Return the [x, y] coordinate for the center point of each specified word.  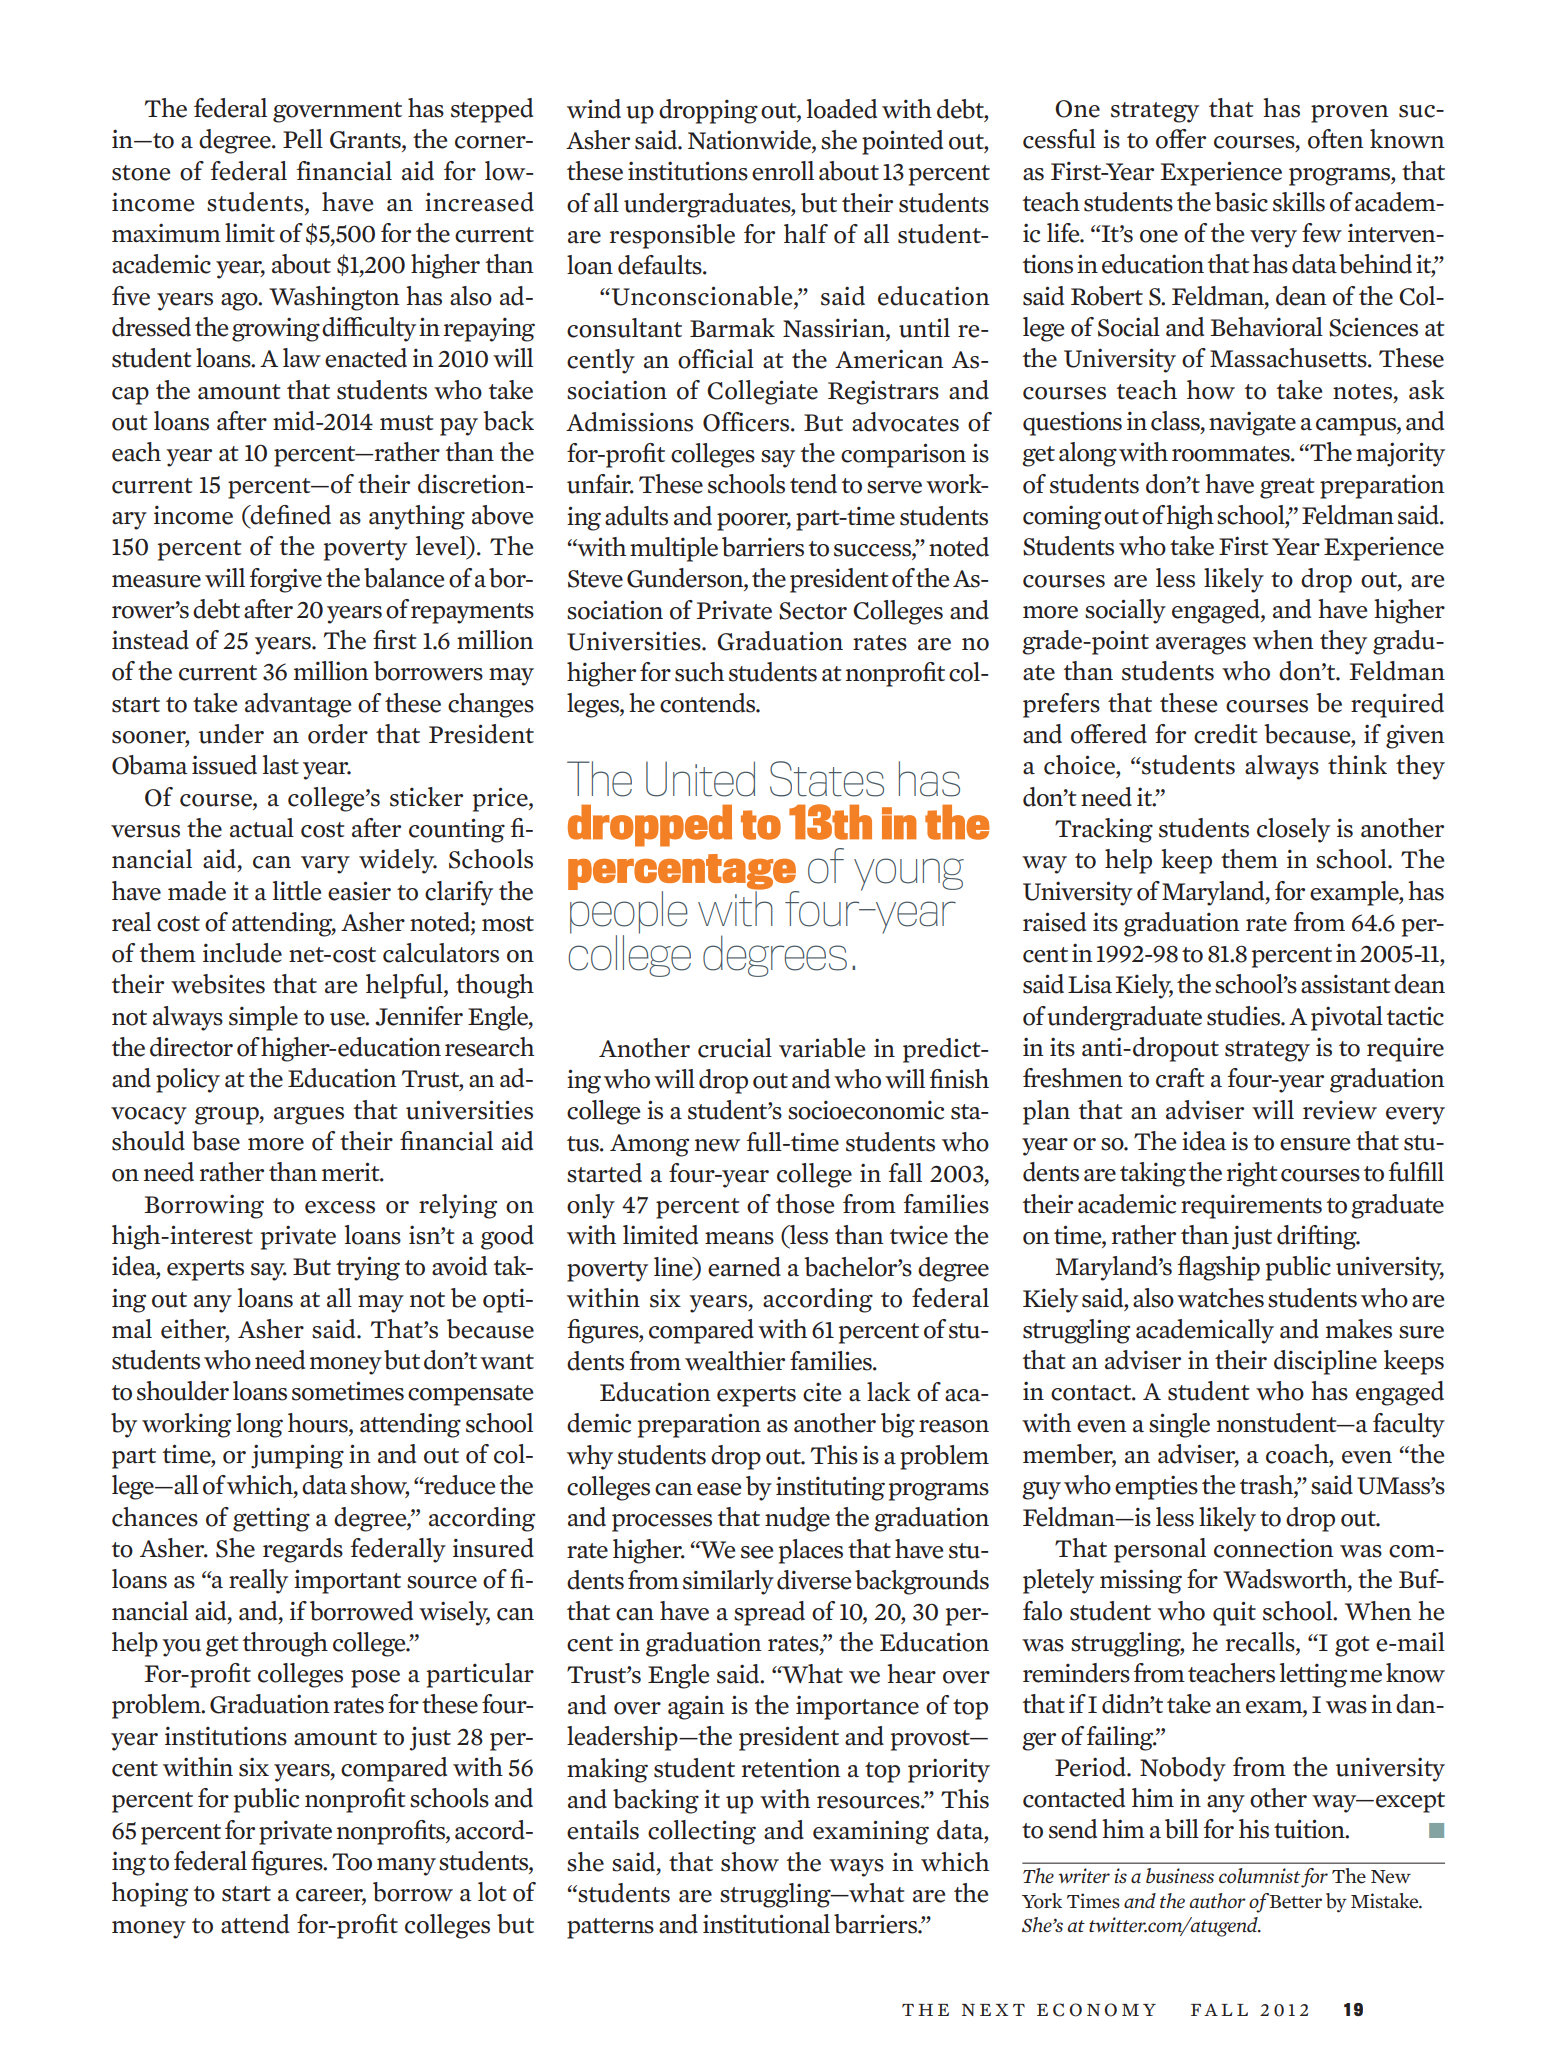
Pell [303, 139]
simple [263, 1018]
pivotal [1347, 1018]
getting [271, 1519]
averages [1201, 645]
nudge [797, 1519]
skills [1299, 202]
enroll [783, 171]
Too [352, 1862]
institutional [766, 1924]
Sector [813, 611]
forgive [285, 580]
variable [822, 1048]
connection [1274, 1548]
